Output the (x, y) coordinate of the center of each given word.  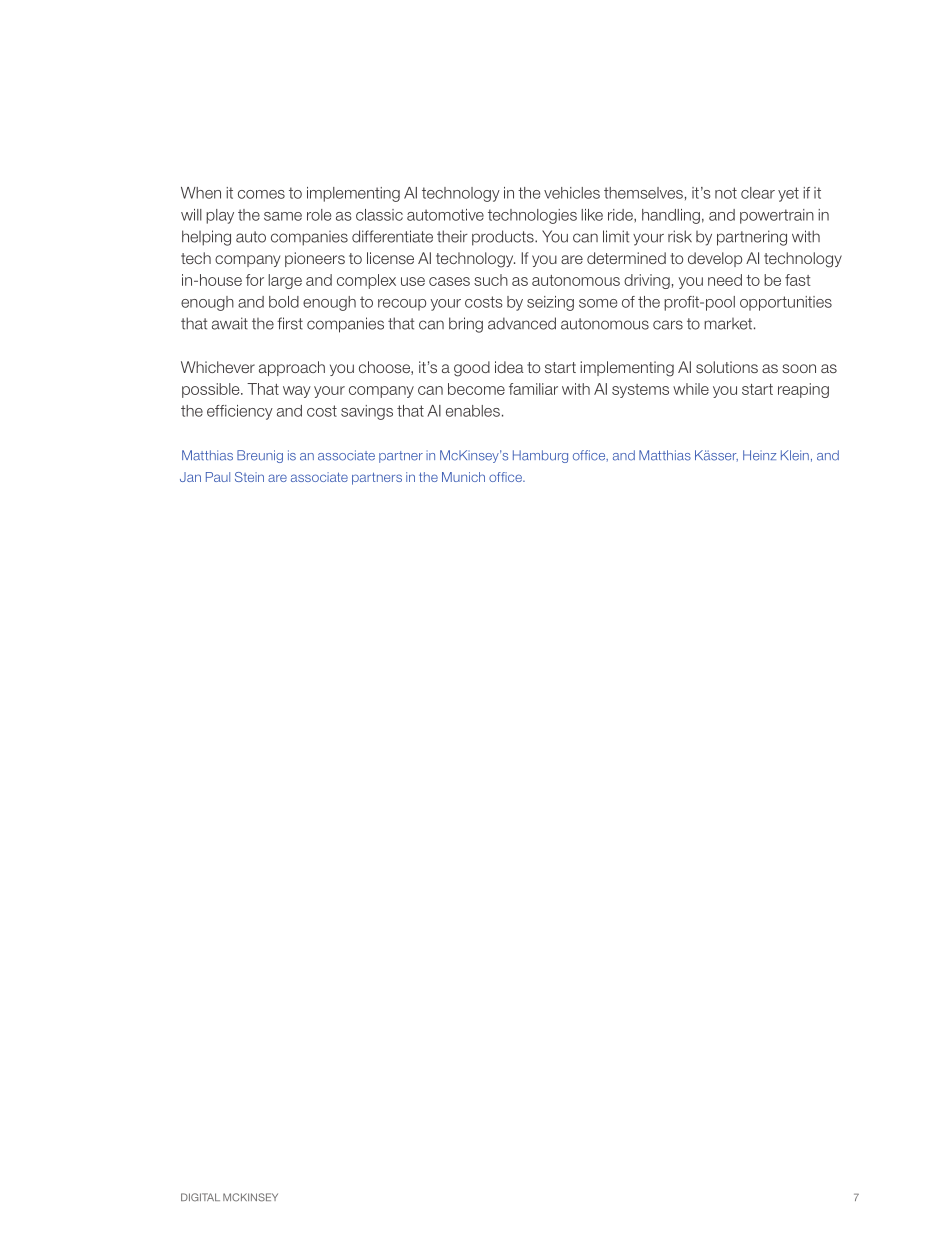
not (726, 193)
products (504, 238)
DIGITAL (200, 1197)
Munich (463, 477)
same (283, 216)
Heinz (759, 455)
